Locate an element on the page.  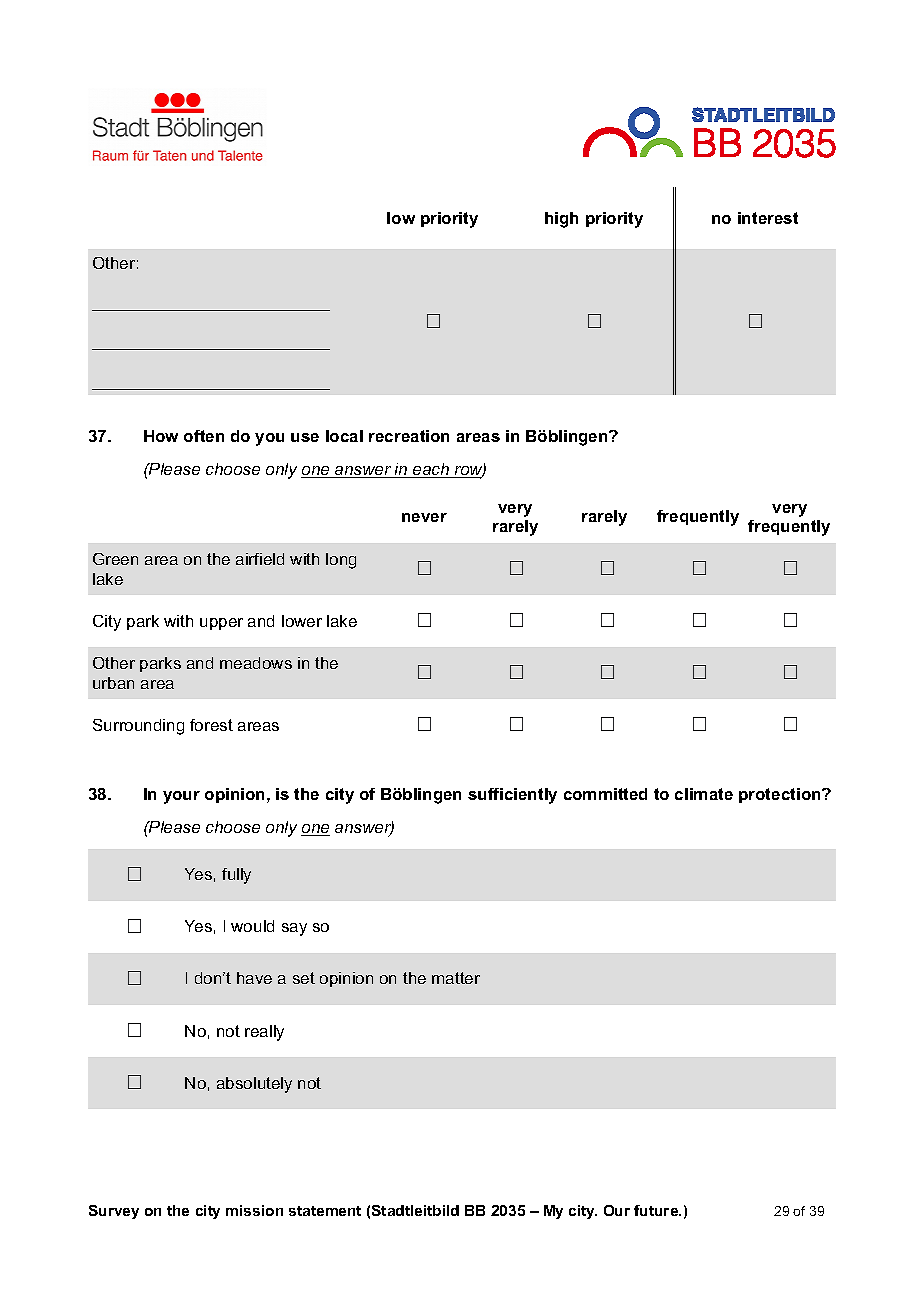
statement is located at coordinates (325, 1211).
